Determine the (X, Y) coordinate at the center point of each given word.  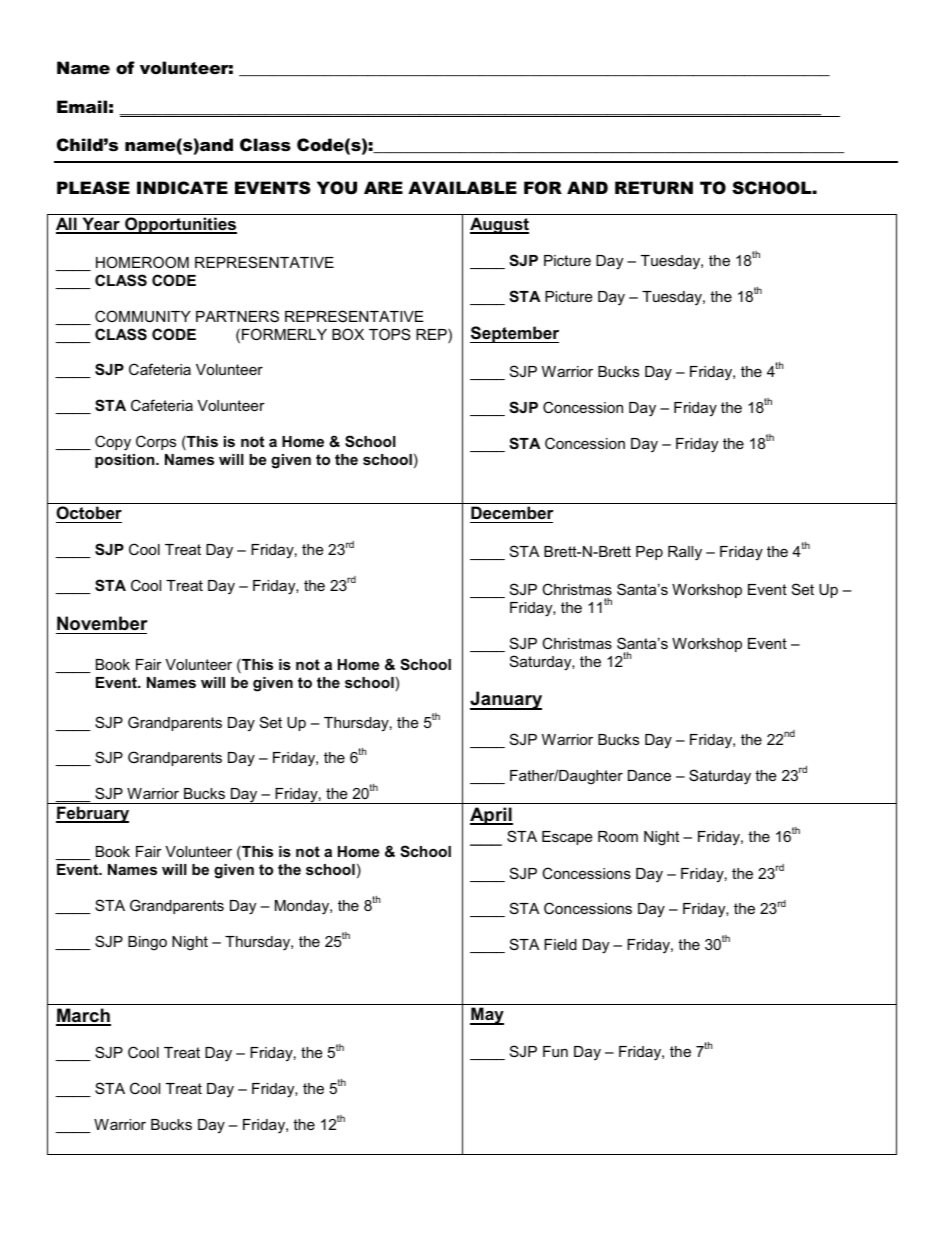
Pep (649, 553)
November (102, 623)
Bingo (147, 943)
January (506, 700)
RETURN (654, 188)
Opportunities (180, 225)
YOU (337, 188)
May (487, 1016)
